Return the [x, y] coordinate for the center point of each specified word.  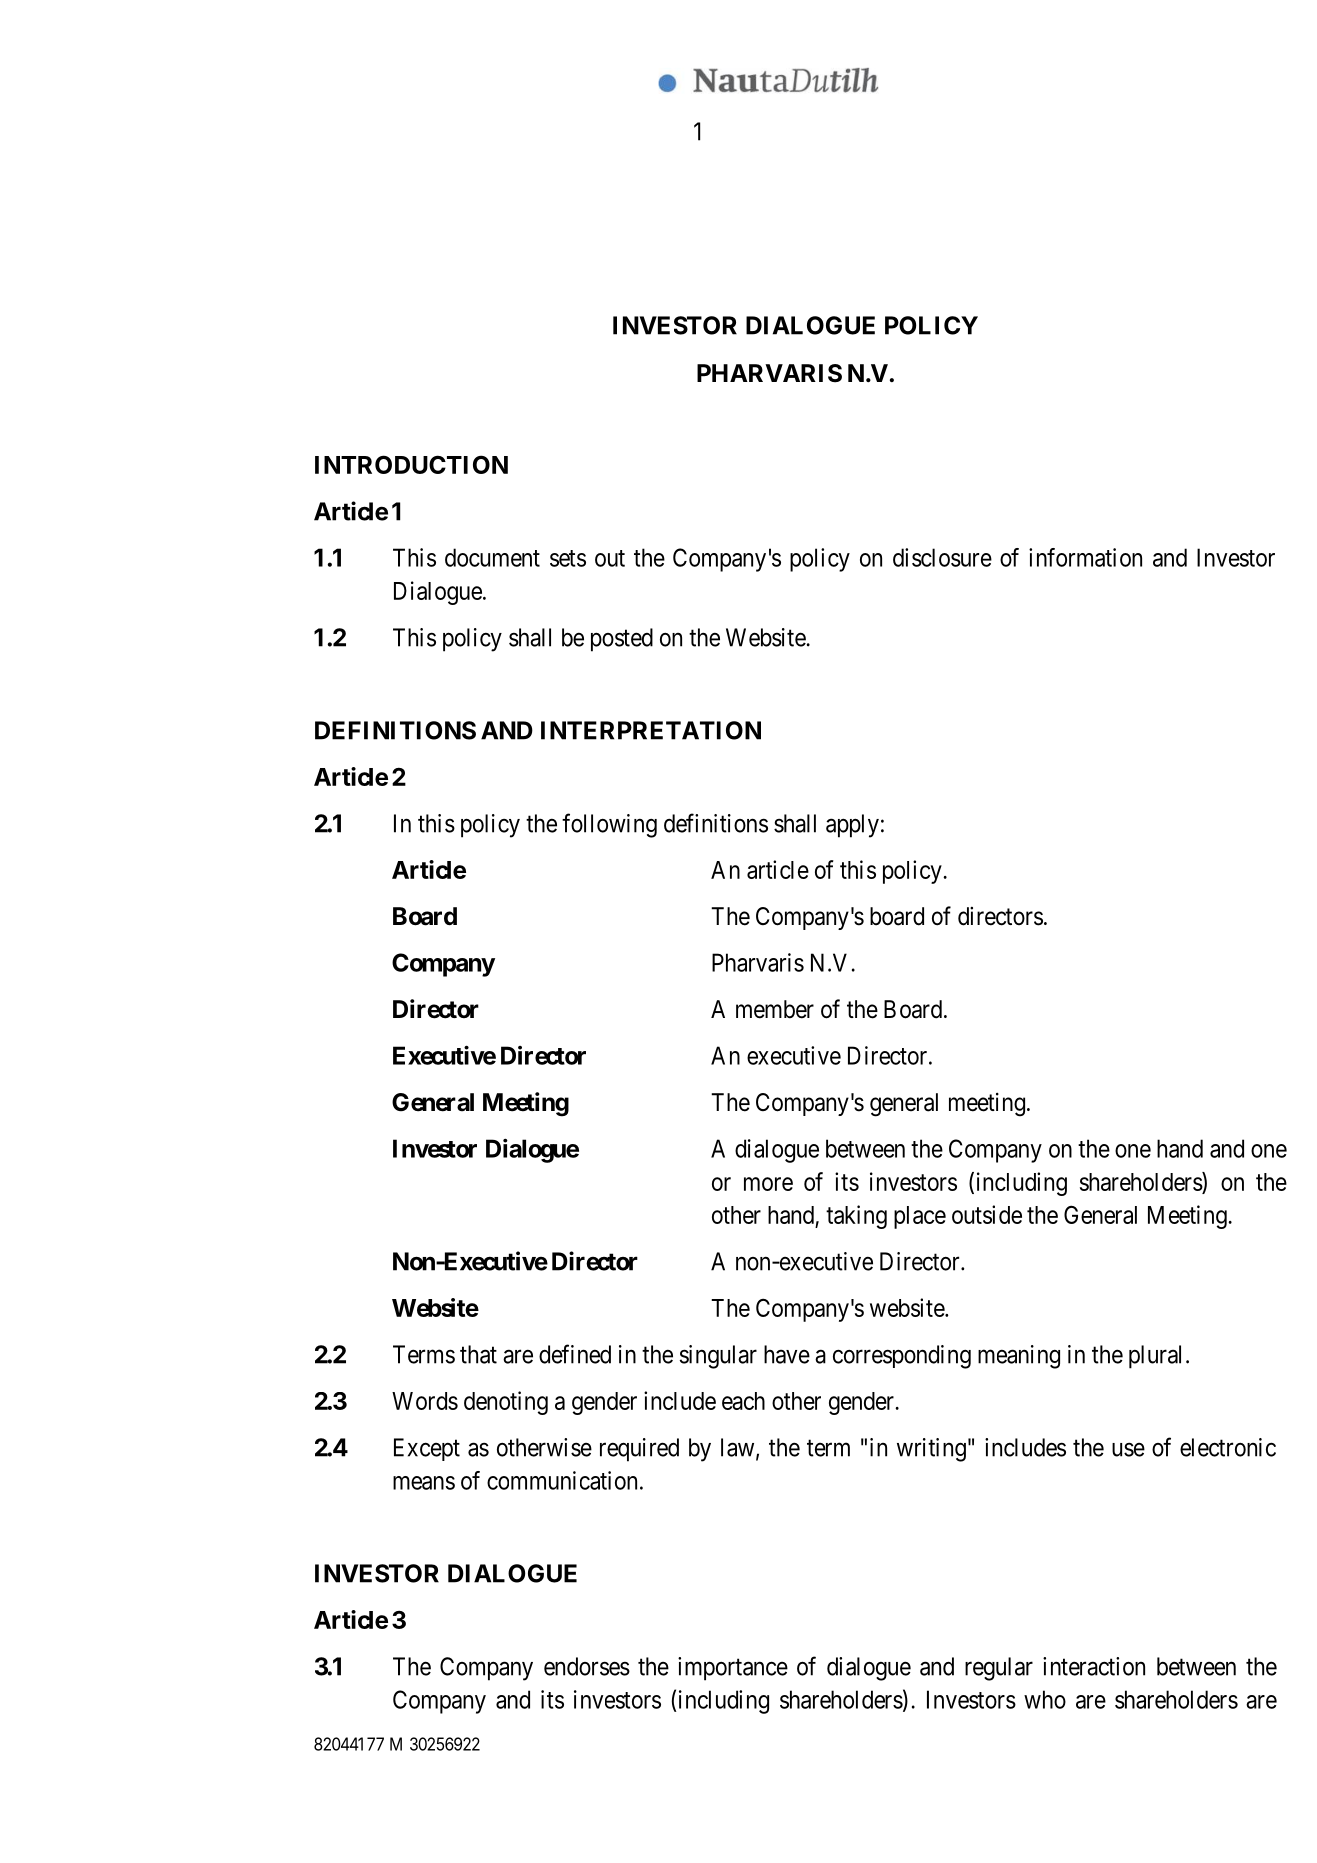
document [492, 557]
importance [733, 1669]
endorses [587, 1666]
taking [856, 1217]
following [609, 825]
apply [852, 826]
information [1085, 557]
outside [987, 1214]
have [787, 1354]
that [478, 1354]
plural [1155, 1357]
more [768, 1184]
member [775, 1009]
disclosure [942, 557]
